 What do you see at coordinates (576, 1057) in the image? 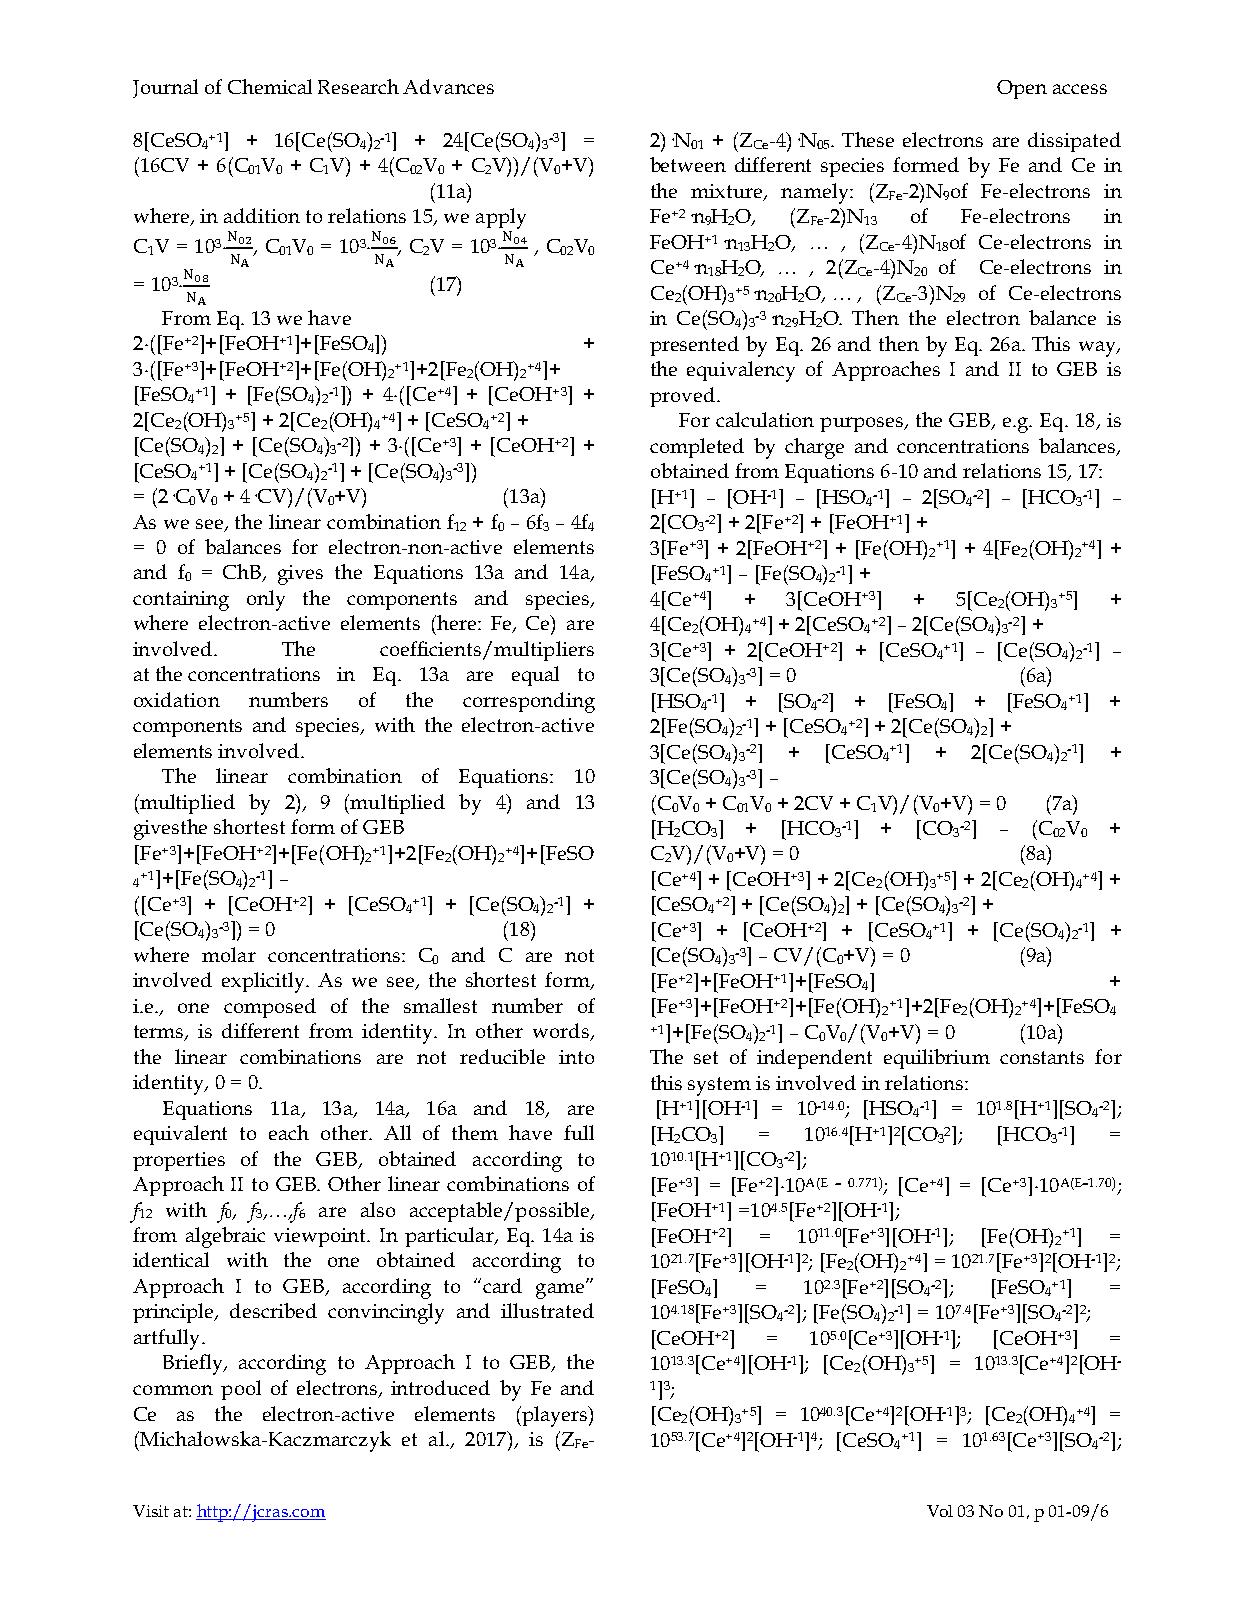
I see `into` at bounding box center [576, 1057].
